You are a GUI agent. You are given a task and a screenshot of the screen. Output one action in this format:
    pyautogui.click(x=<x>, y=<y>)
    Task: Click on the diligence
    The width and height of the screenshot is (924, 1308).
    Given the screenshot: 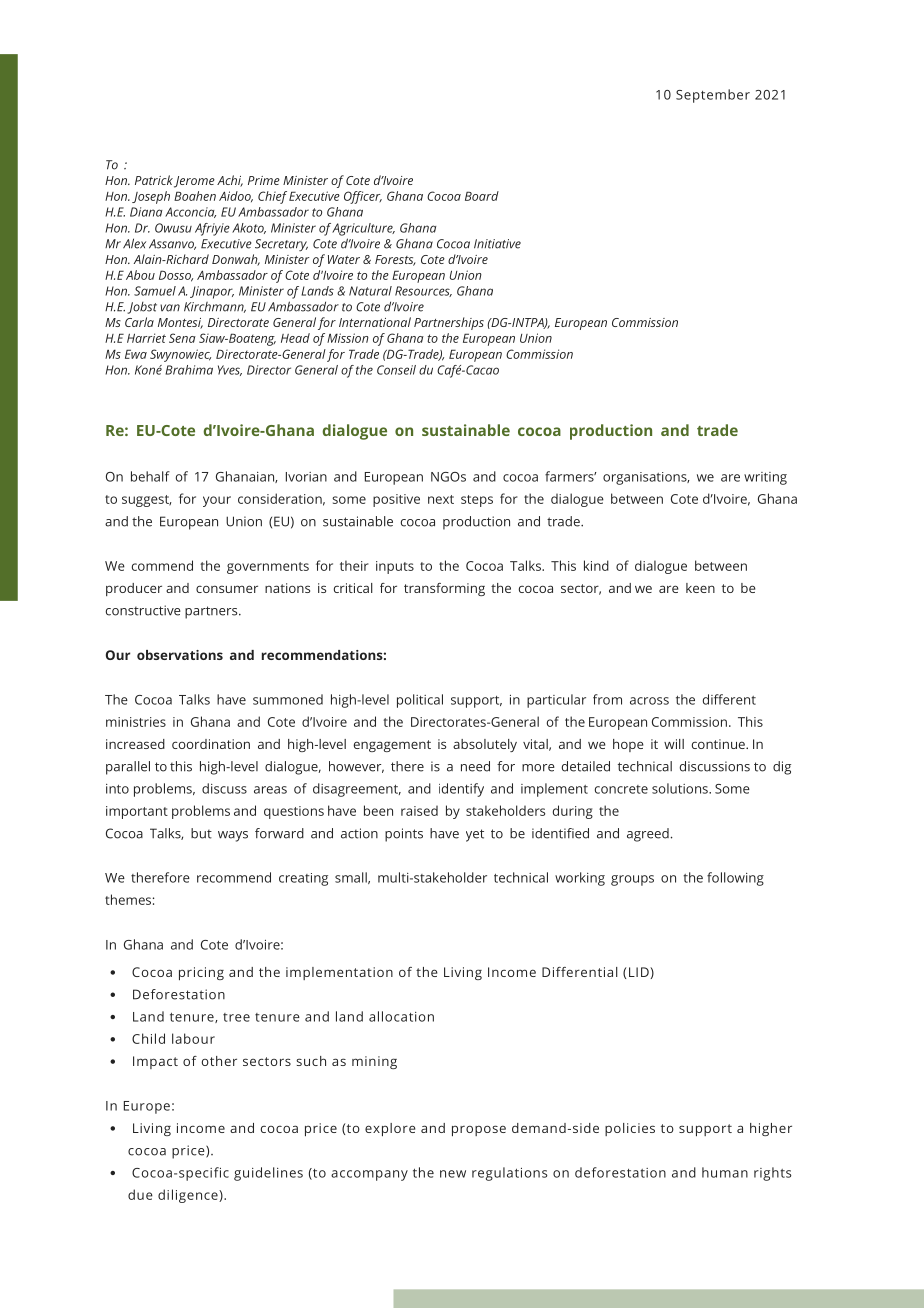 What is the action you would take?
    pyautogui.click(x=189, y=1196)
